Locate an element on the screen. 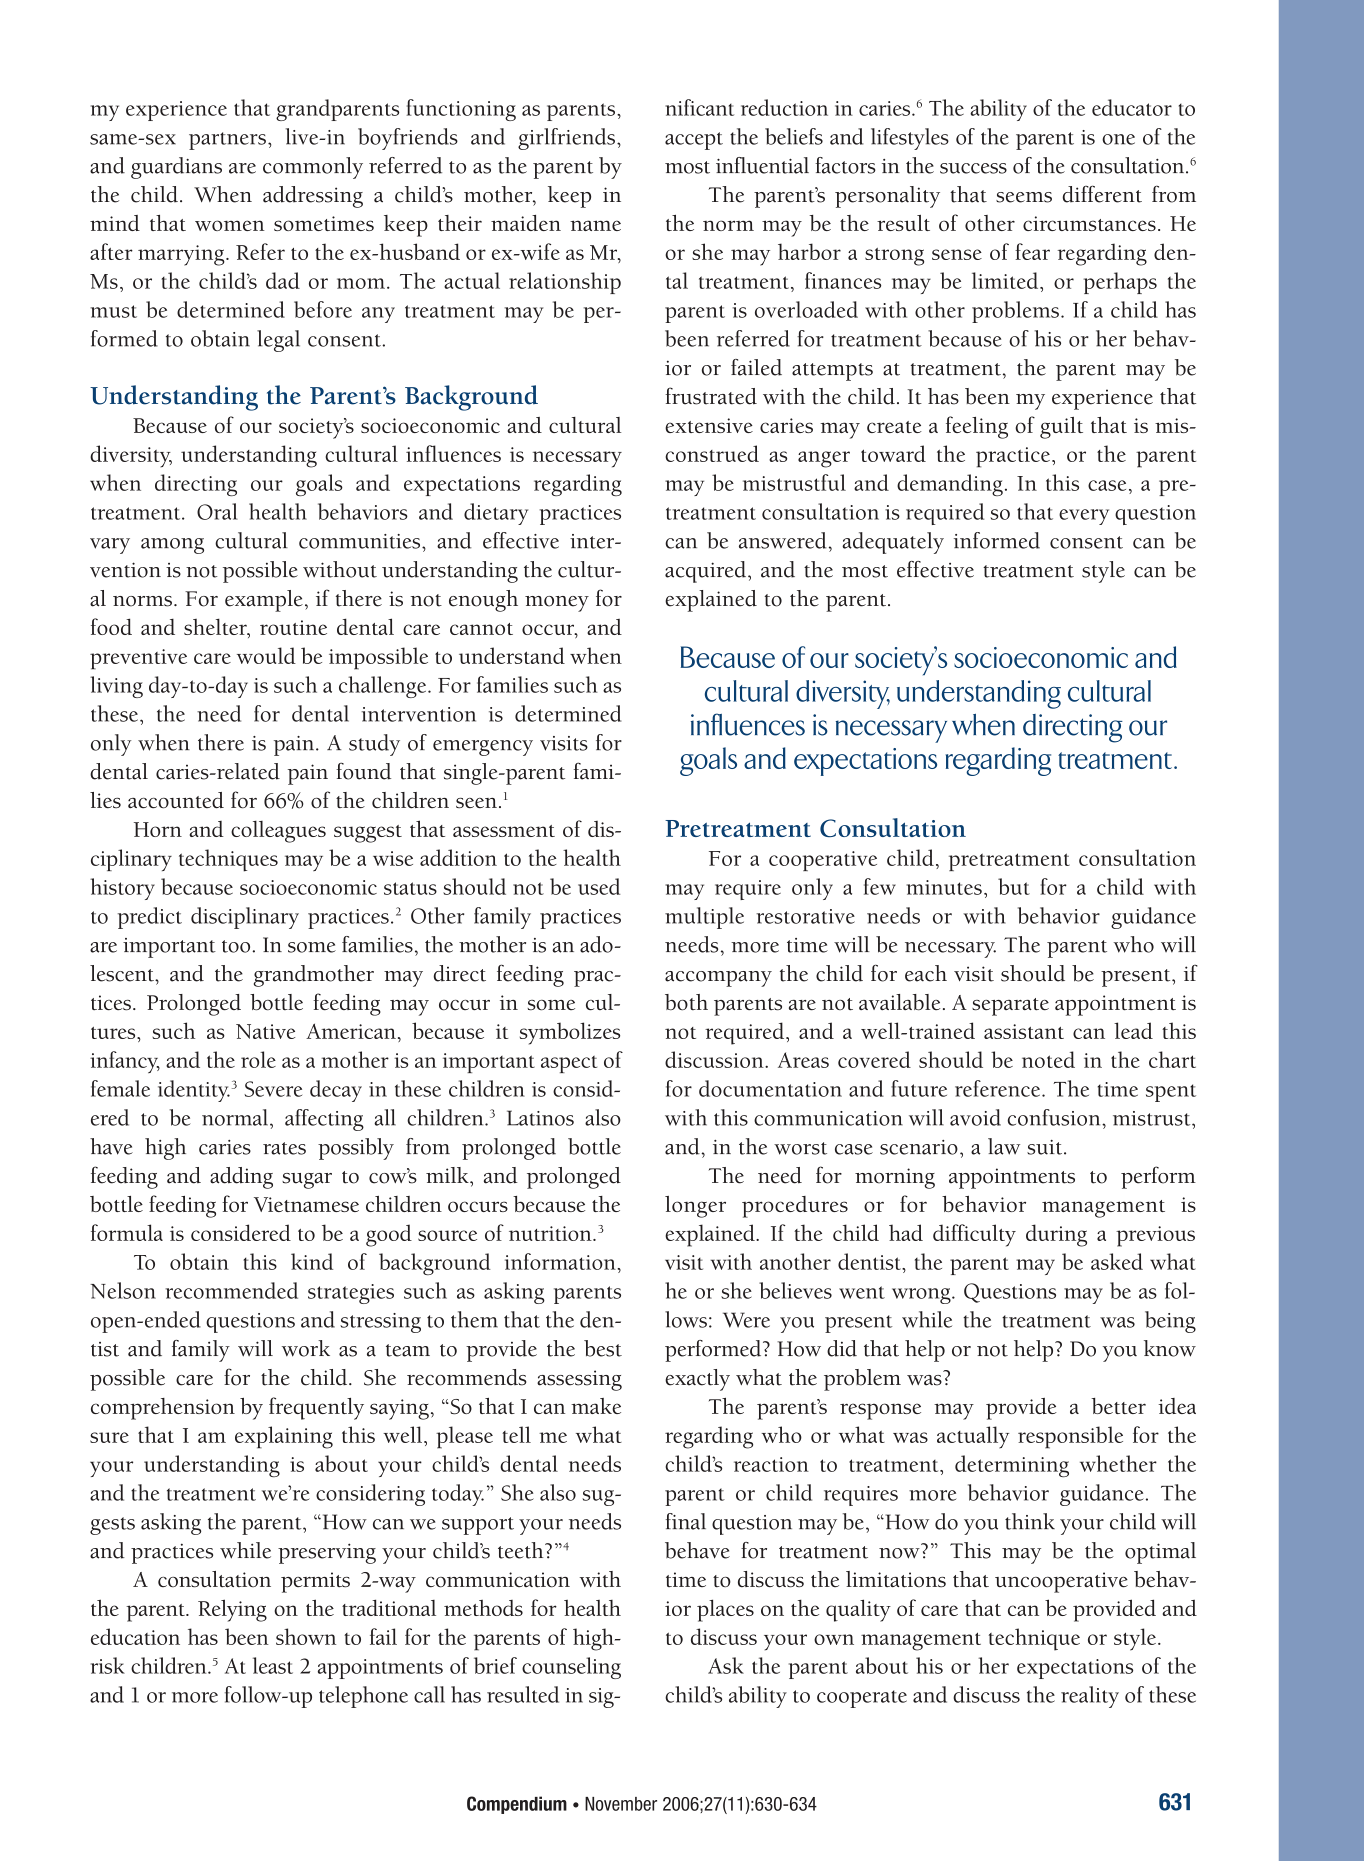 The image size is (1364, 1861). least is located at coordinates (273, 1665).
